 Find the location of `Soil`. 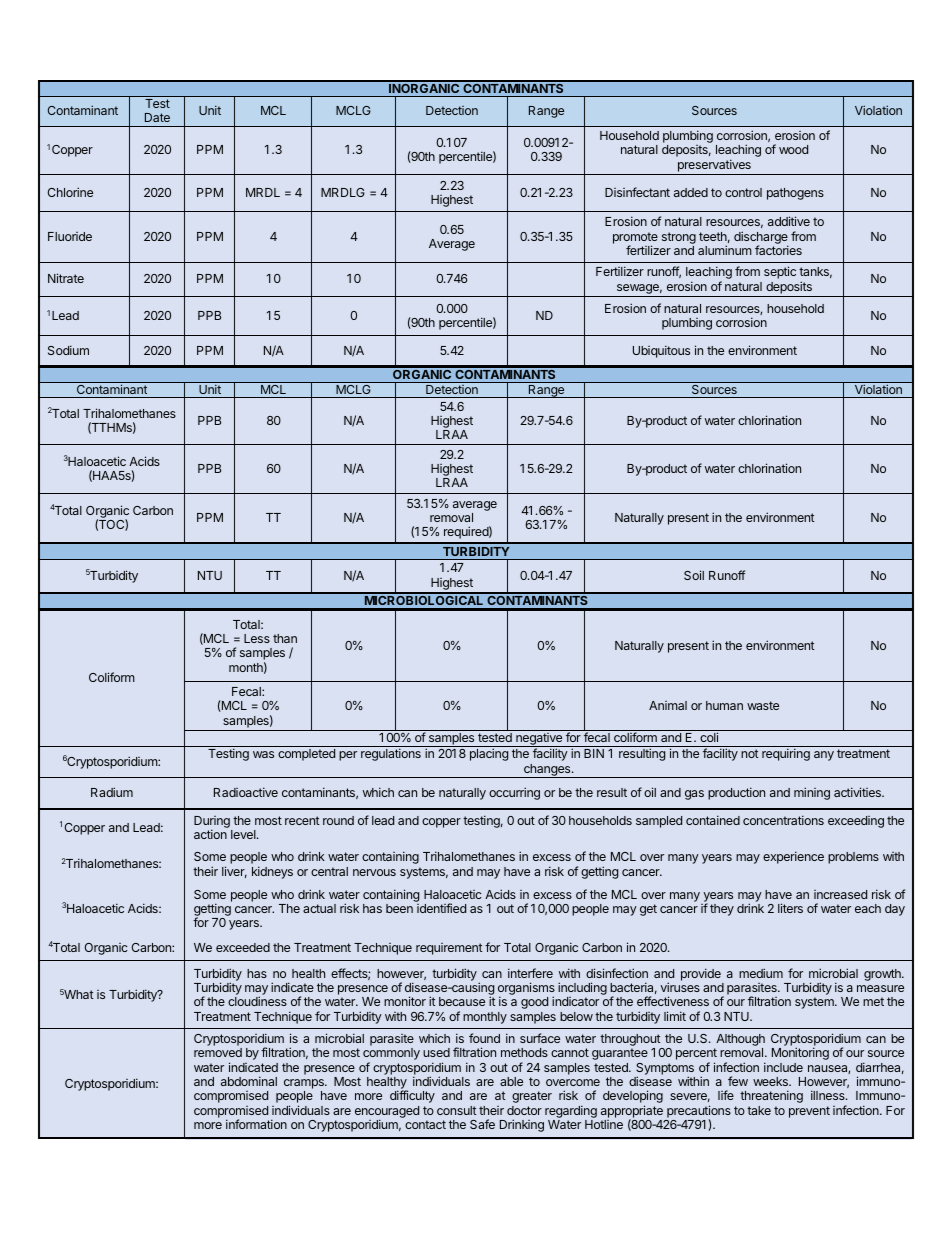

Soil is located at coordinates (694, 575).
